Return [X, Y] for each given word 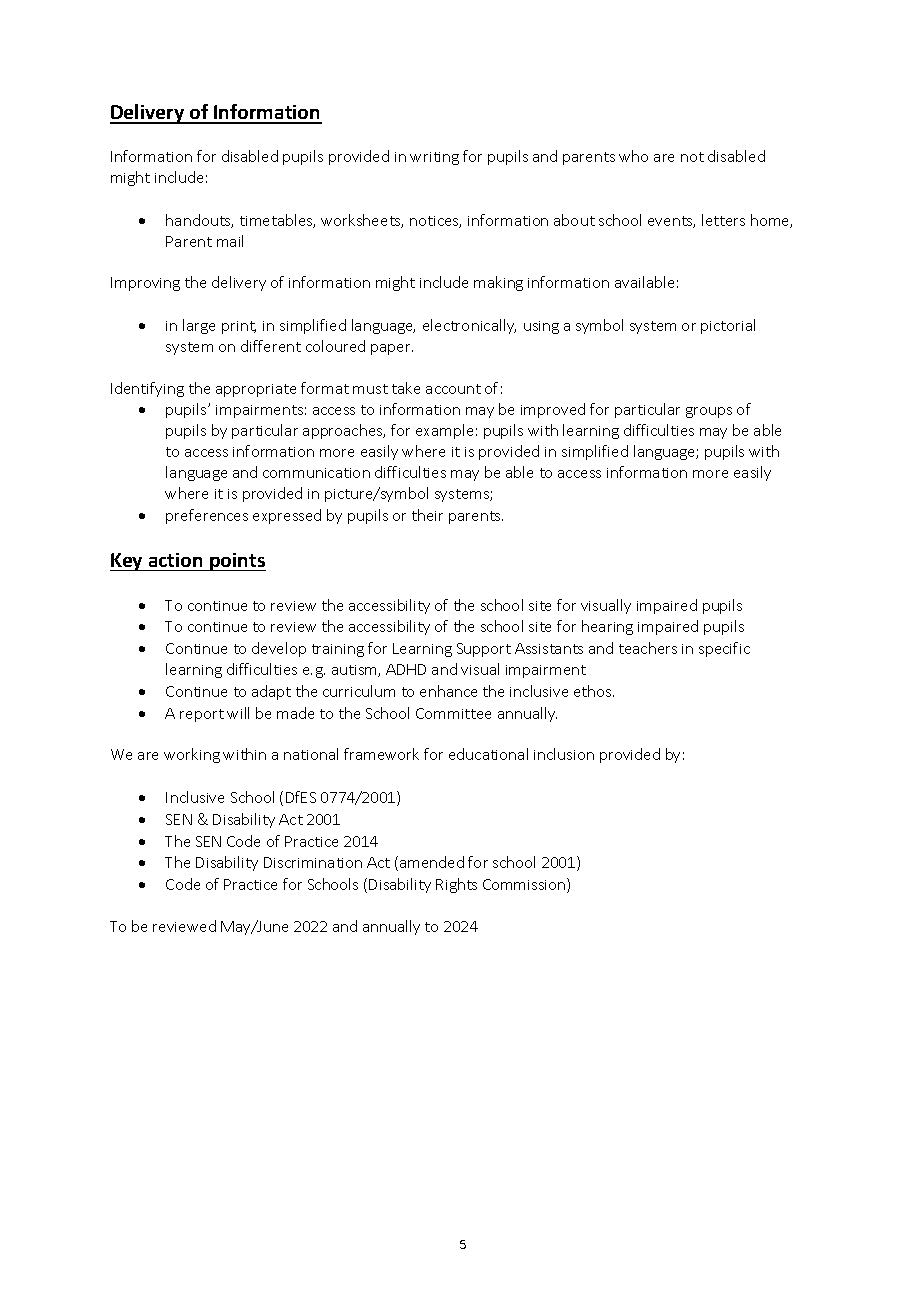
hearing [607, 627]
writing [434, 158]
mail [230, 241]
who [633, 156]
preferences [207, 516]
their [427, 515]
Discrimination [313, 862]
